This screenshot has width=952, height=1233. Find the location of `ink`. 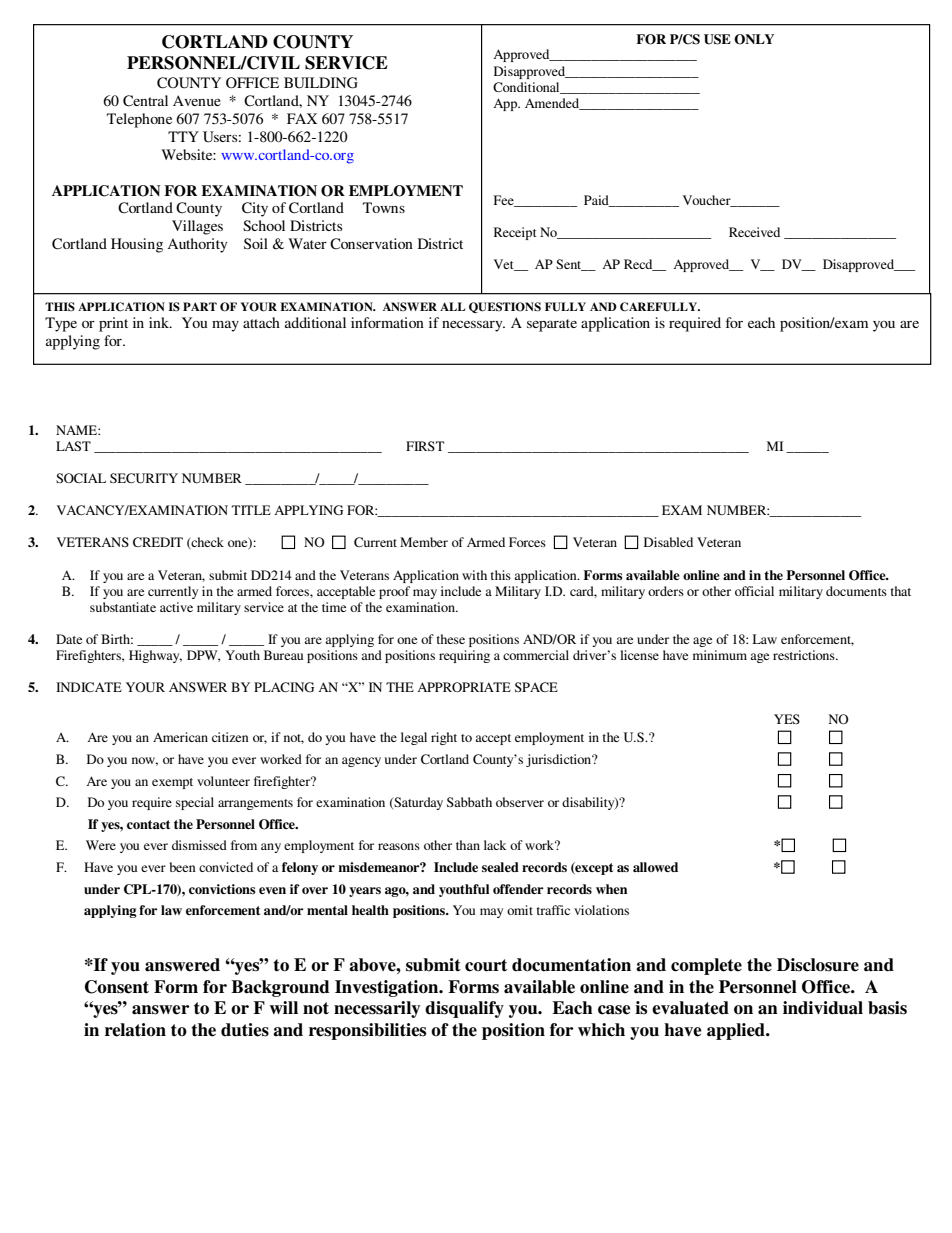

ink is located at coordinates (160, 322).
